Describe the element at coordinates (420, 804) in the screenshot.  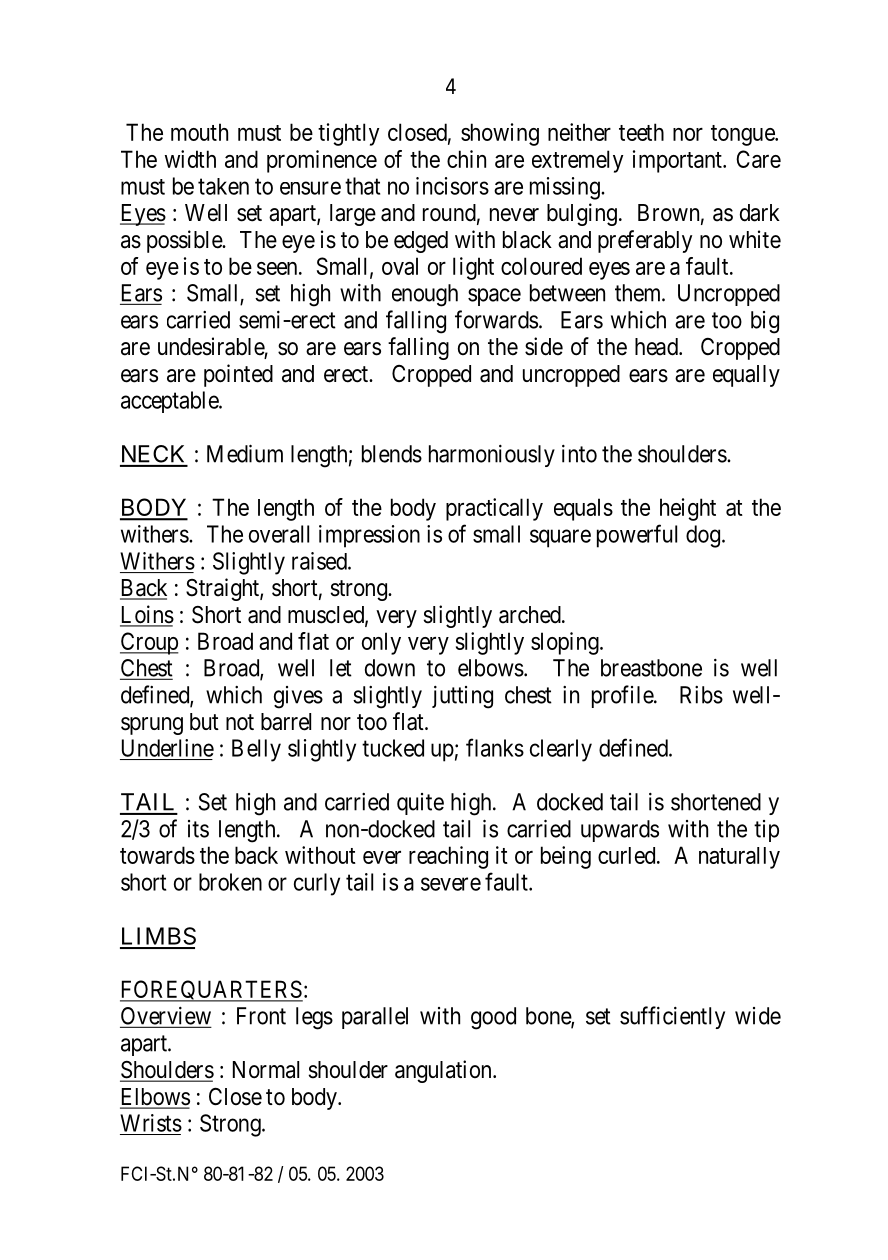
I see `quite` at that location.
